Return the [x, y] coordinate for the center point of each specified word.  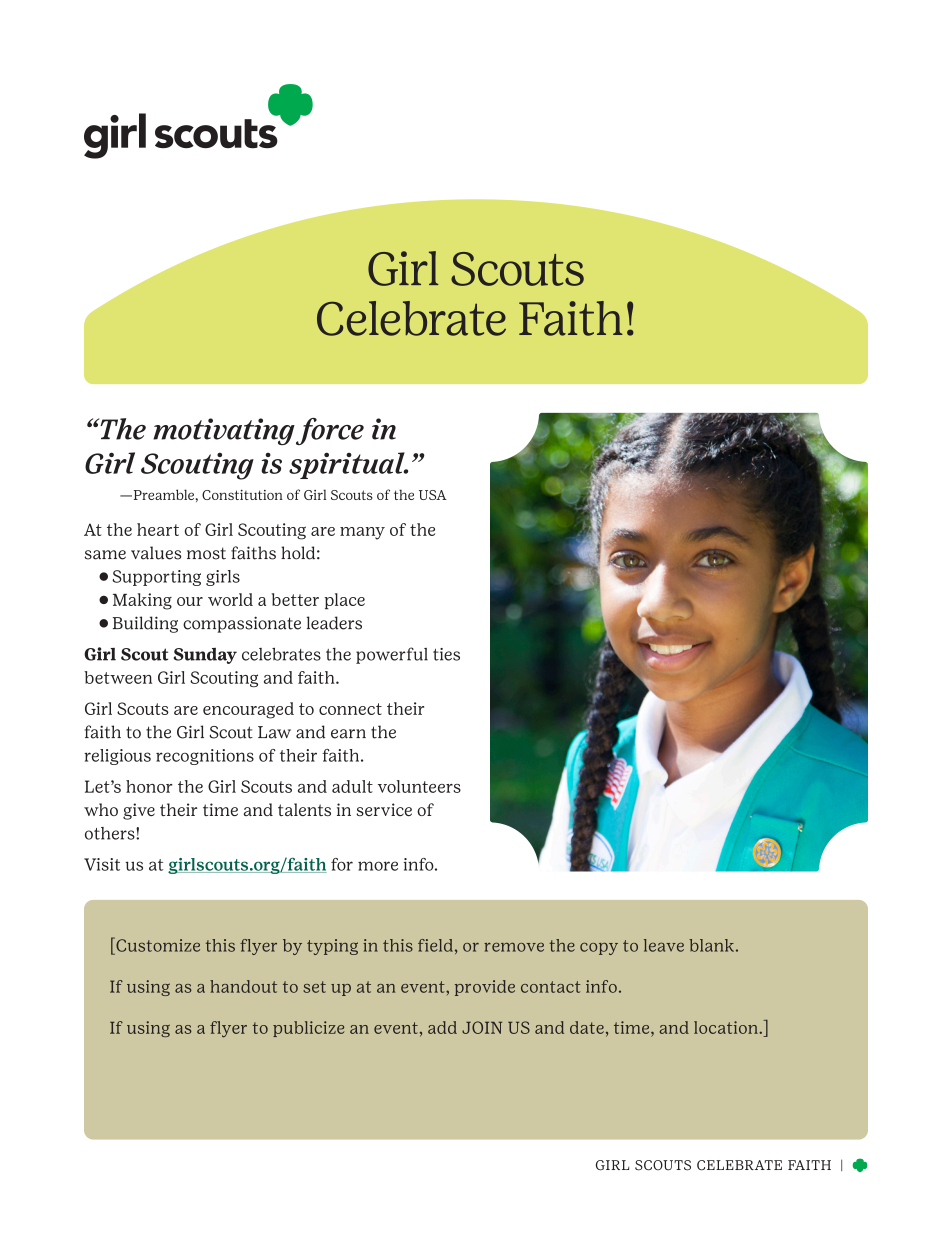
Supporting [156, 578]
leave [664, 945]
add [442, 1027]
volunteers [419, 786]
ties [446, 654]
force [330, 431]
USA [433, 495]
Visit [102, 864]
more [378, 866]
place [344, 601]
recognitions [205, 757]
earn [348, 734]
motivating [224, 431]
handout [243, 986]
